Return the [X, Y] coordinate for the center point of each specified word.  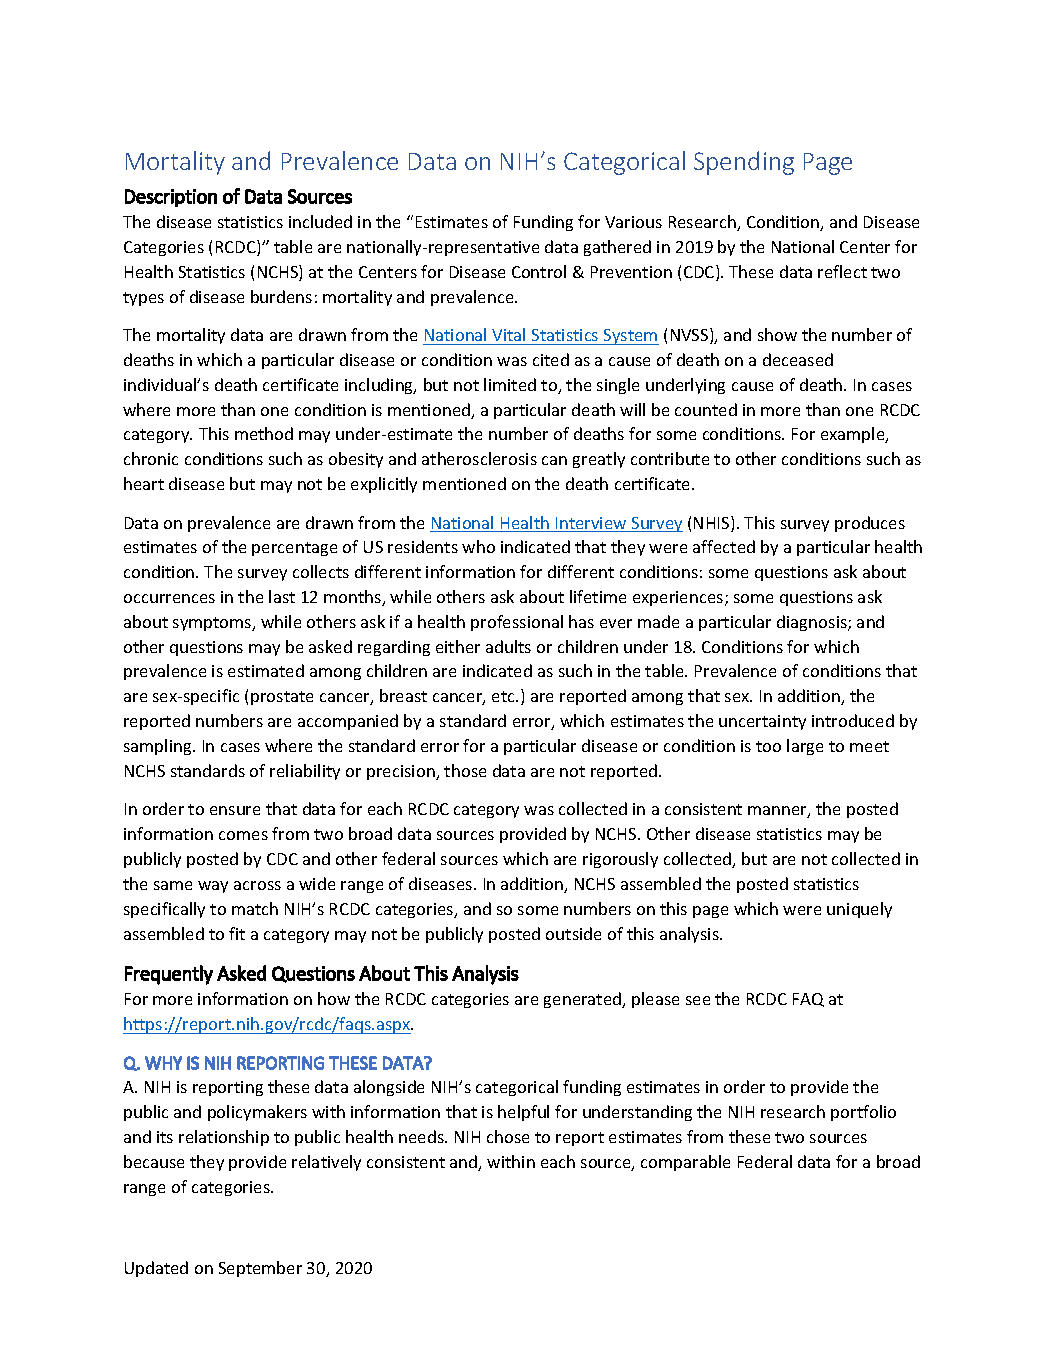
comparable [685, 1163]
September [260, 1269]
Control [539, 271]
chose [508, 1136]
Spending [744, 163]
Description [171, 198]
